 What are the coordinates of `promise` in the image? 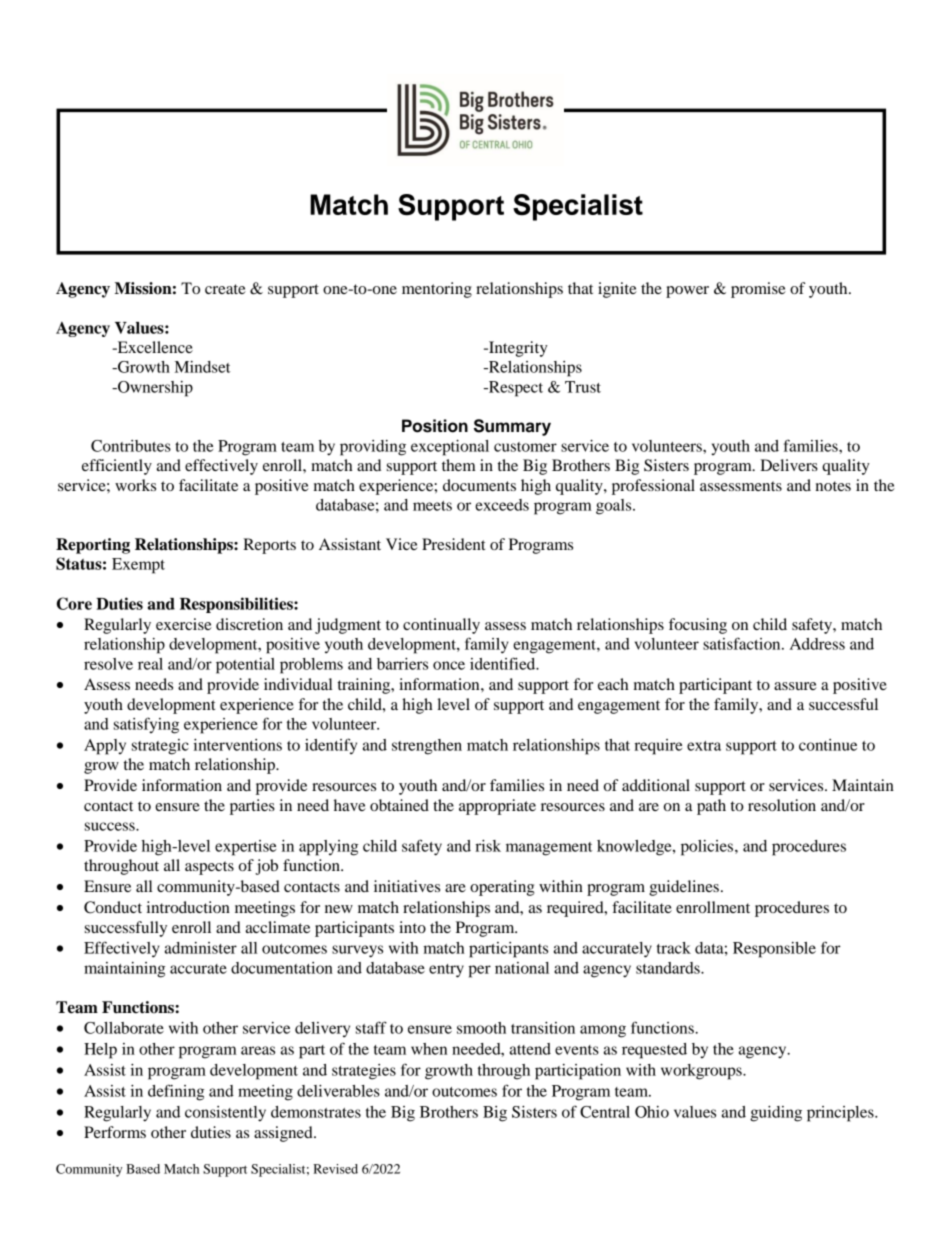 It's located at (758, 290).
